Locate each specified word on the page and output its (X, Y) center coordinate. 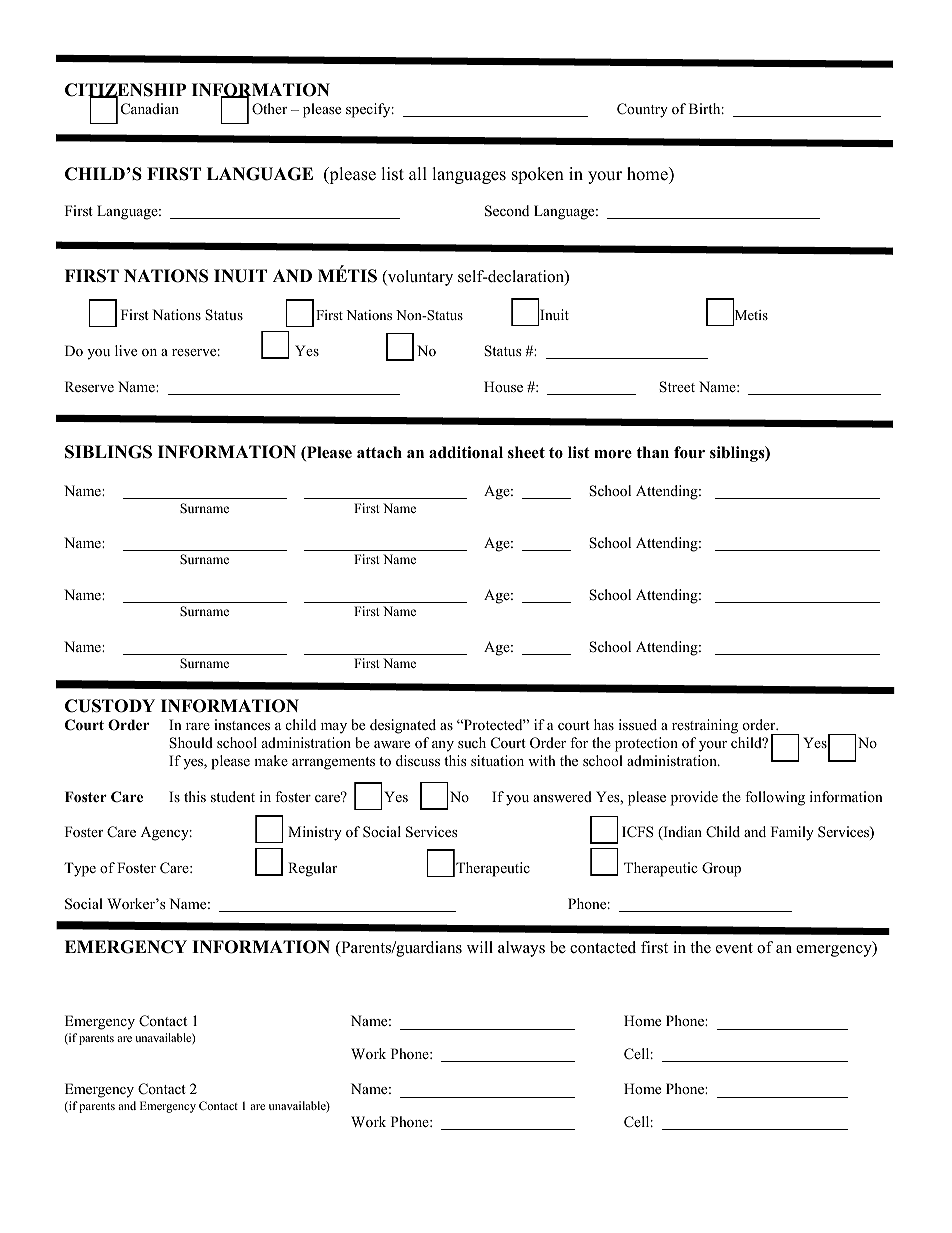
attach (379, 452)
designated (403, 726)
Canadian (150, 109)
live (126, 350)
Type (80, 869)
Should (191, 743)
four (689, 452)
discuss (418, 760)
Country (642, 110)
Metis (750, 315)
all (418, 173)
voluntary (419, 278)
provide (694, 798)
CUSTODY (110, 706)
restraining (705, 726)
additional (466, 452)
